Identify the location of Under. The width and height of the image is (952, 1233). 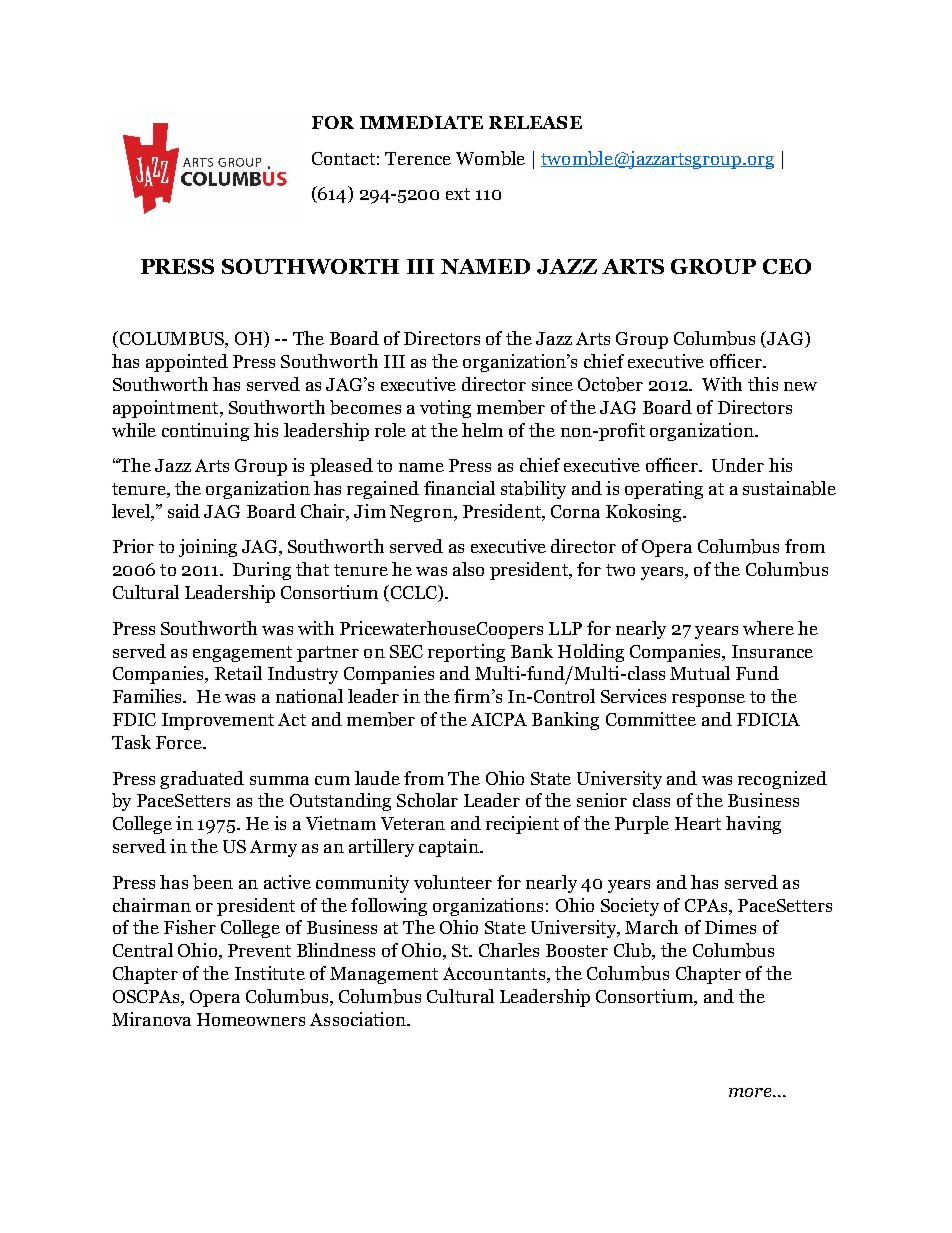
(738, 465).
